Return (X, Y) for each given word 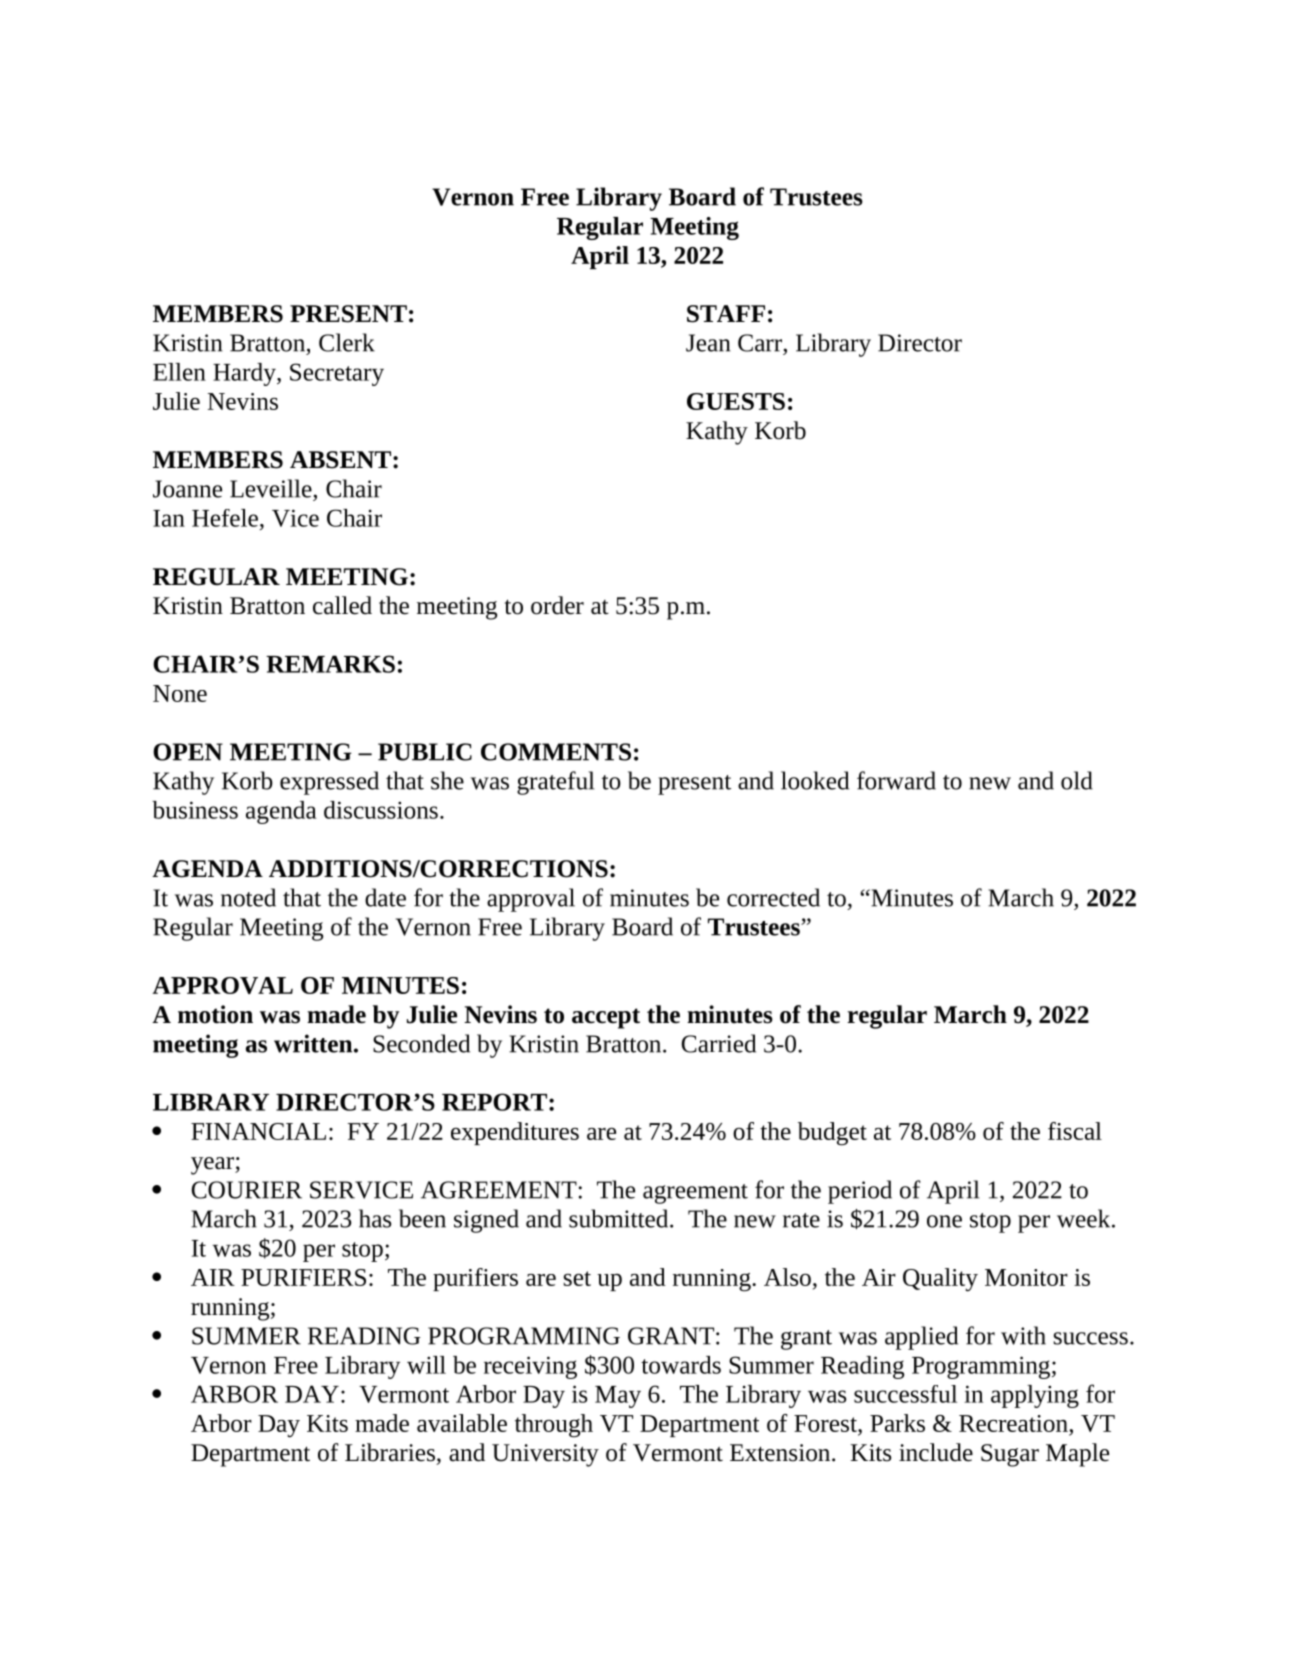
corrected (773, 897)
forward (896, 780)
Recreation (1014, 1423)
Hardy (245, 374)
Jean (708, 343)
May (618, 1397)
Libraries (390, 1452)
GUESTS (736, 401)
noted (248, 897)
